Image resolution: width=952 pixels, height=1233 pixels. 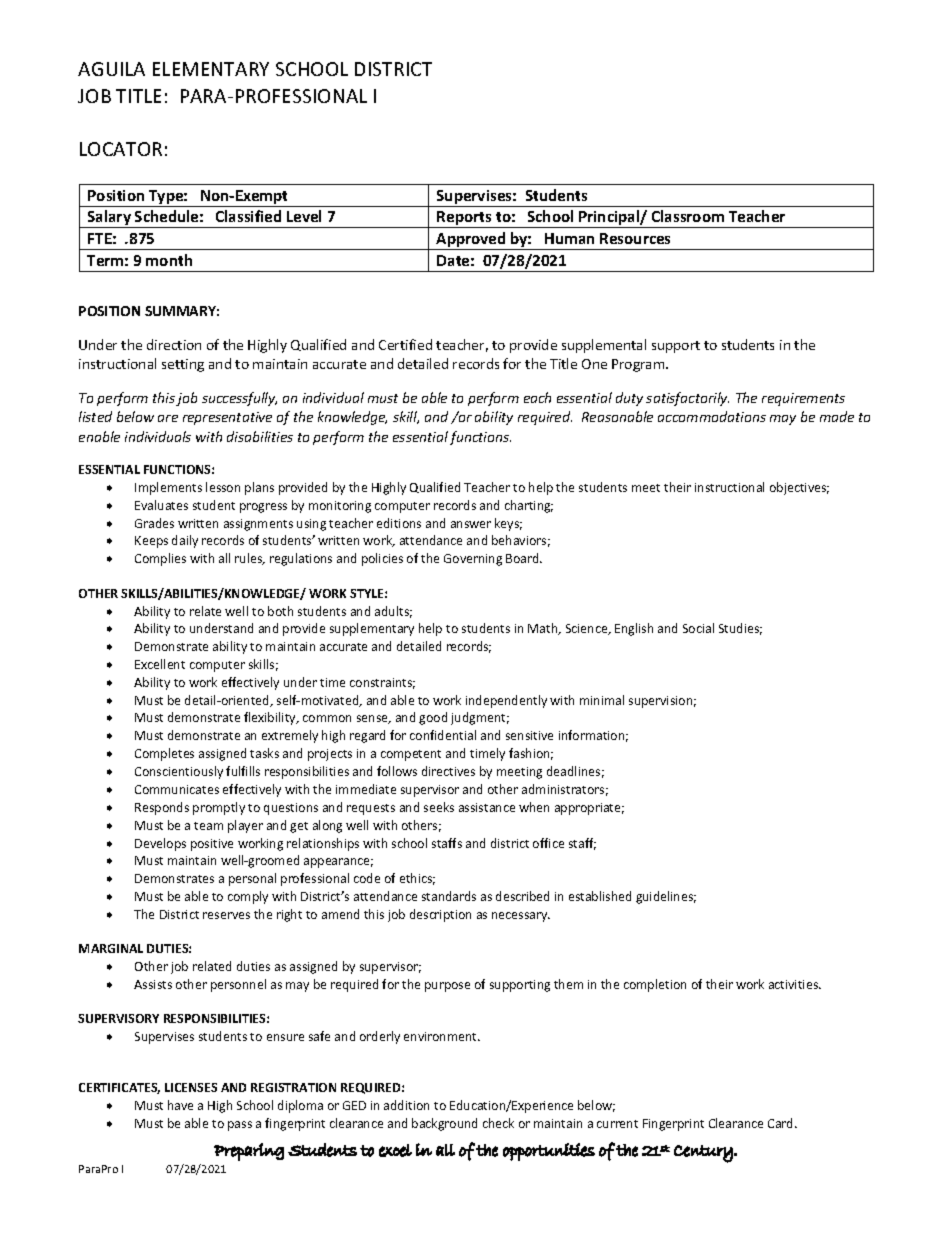 I want to click on background, so click(x=444, y=1124).
